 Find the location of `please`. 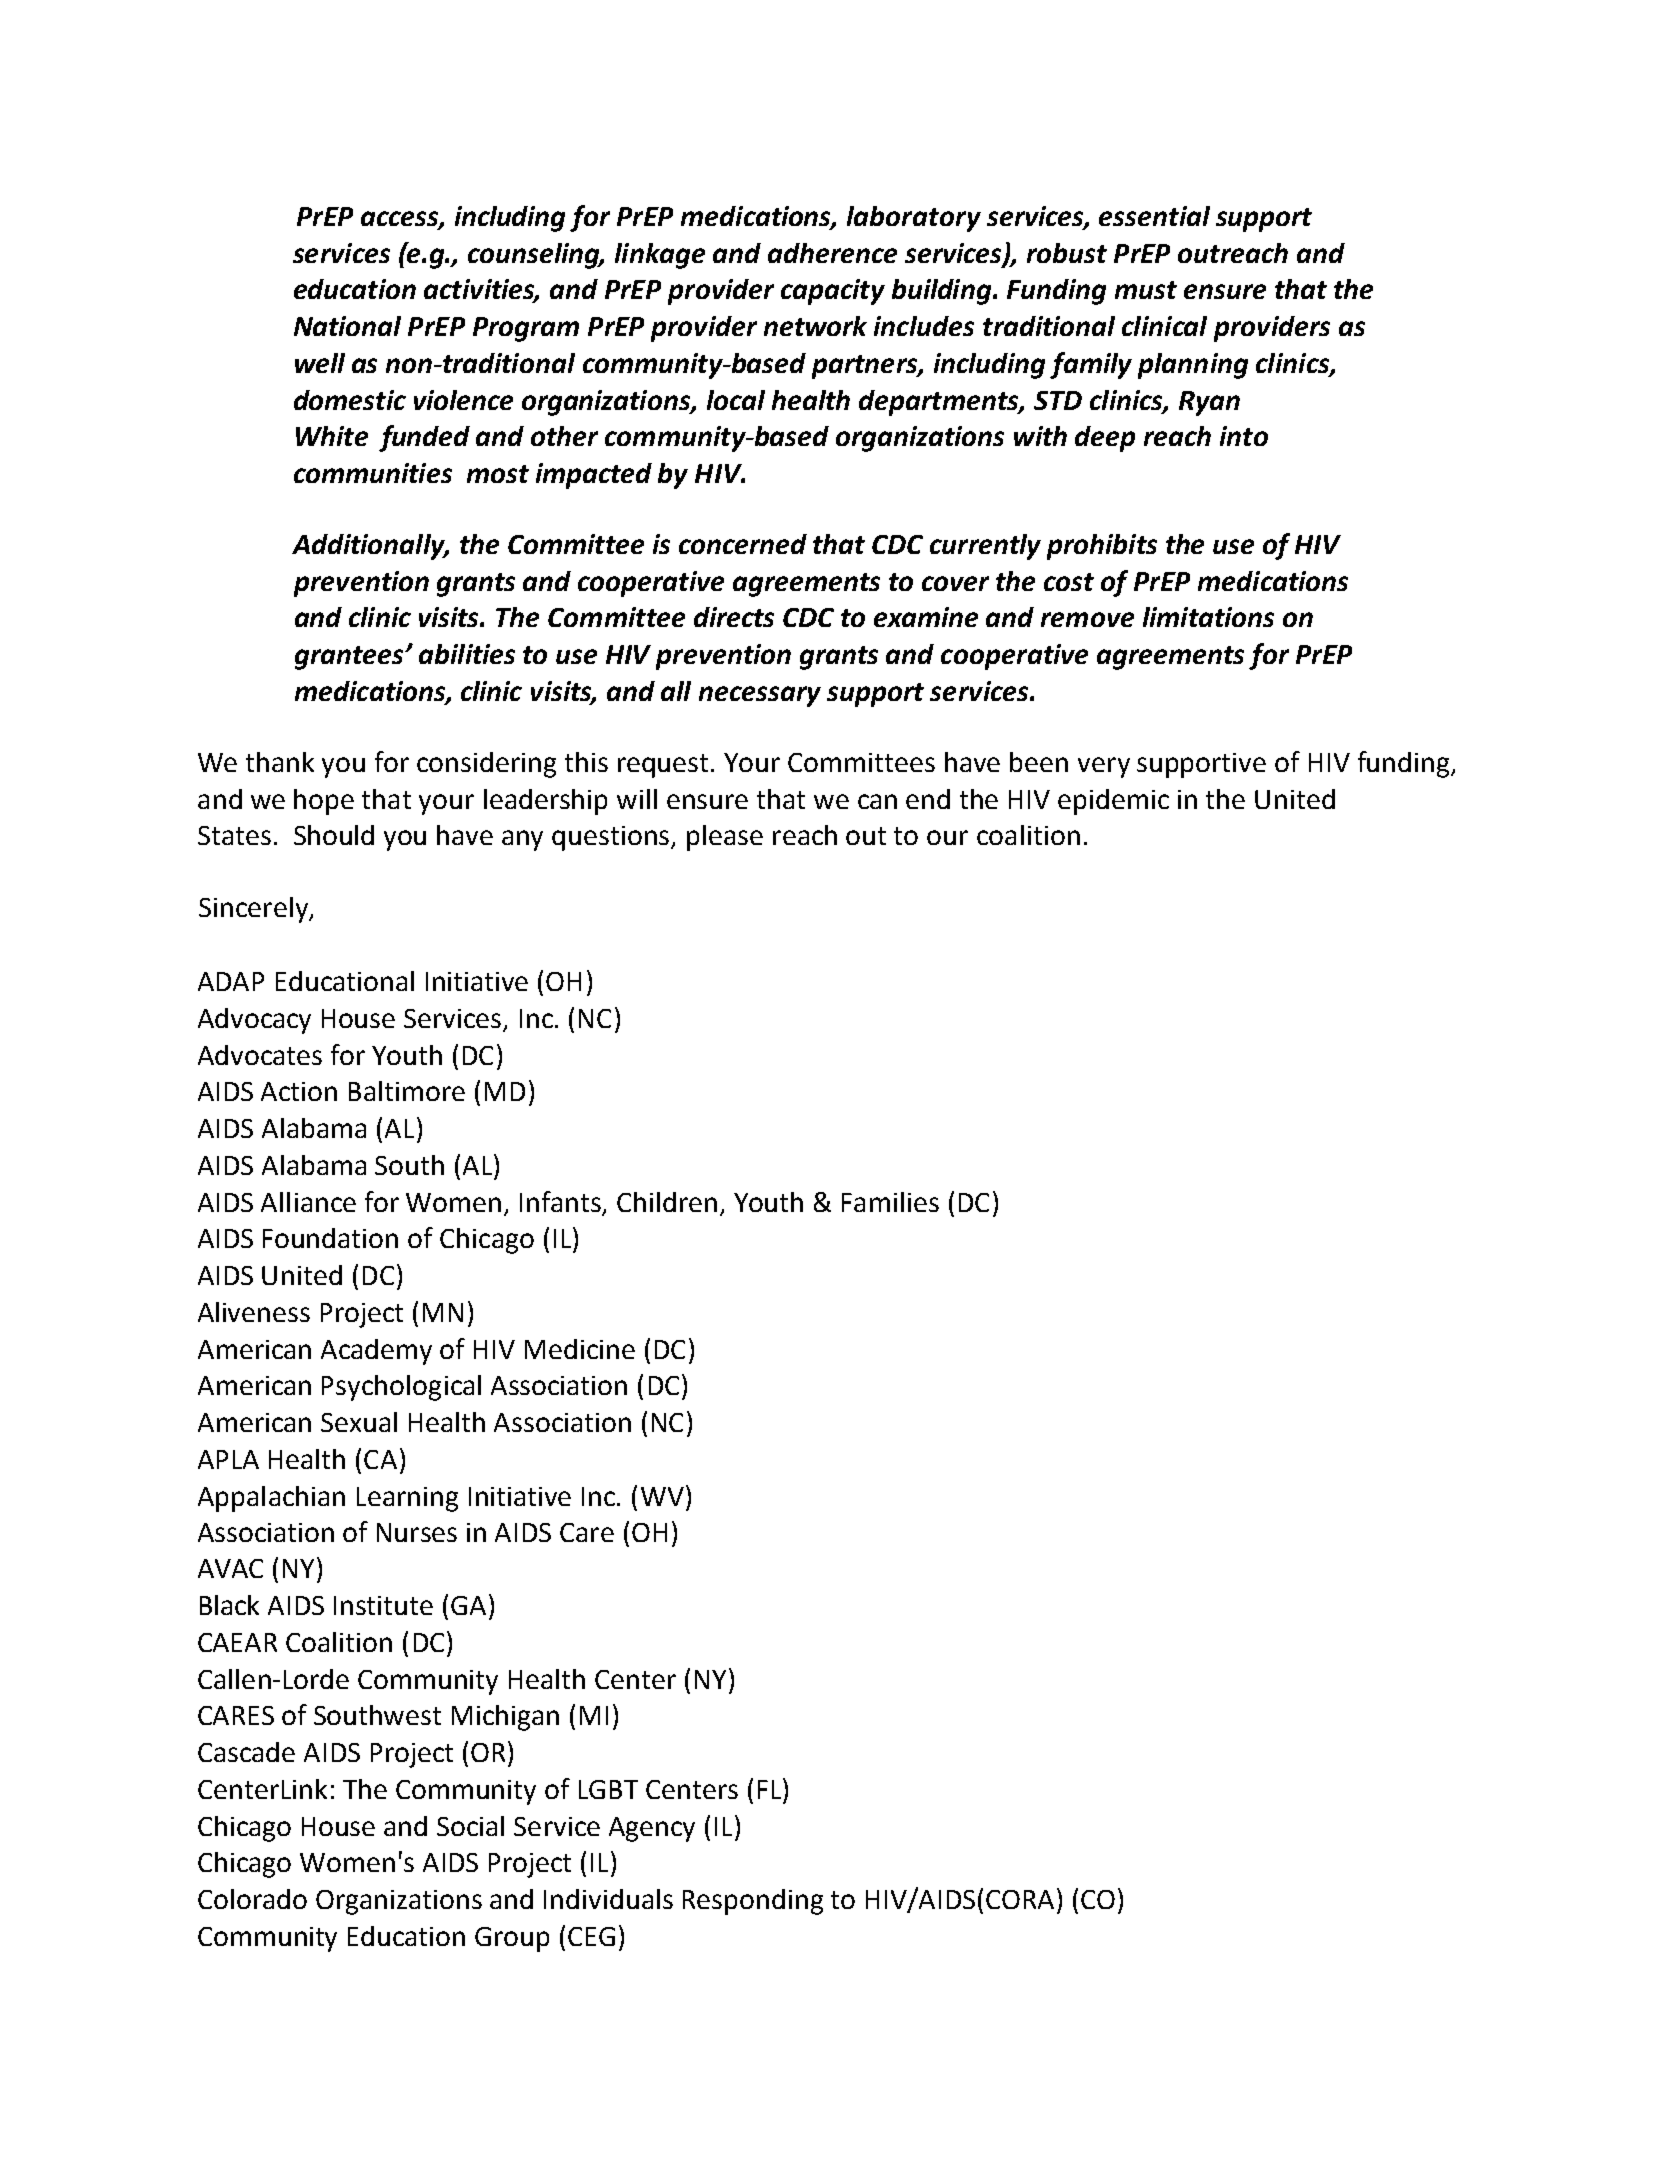

please is located at coordinates (725, 838).
